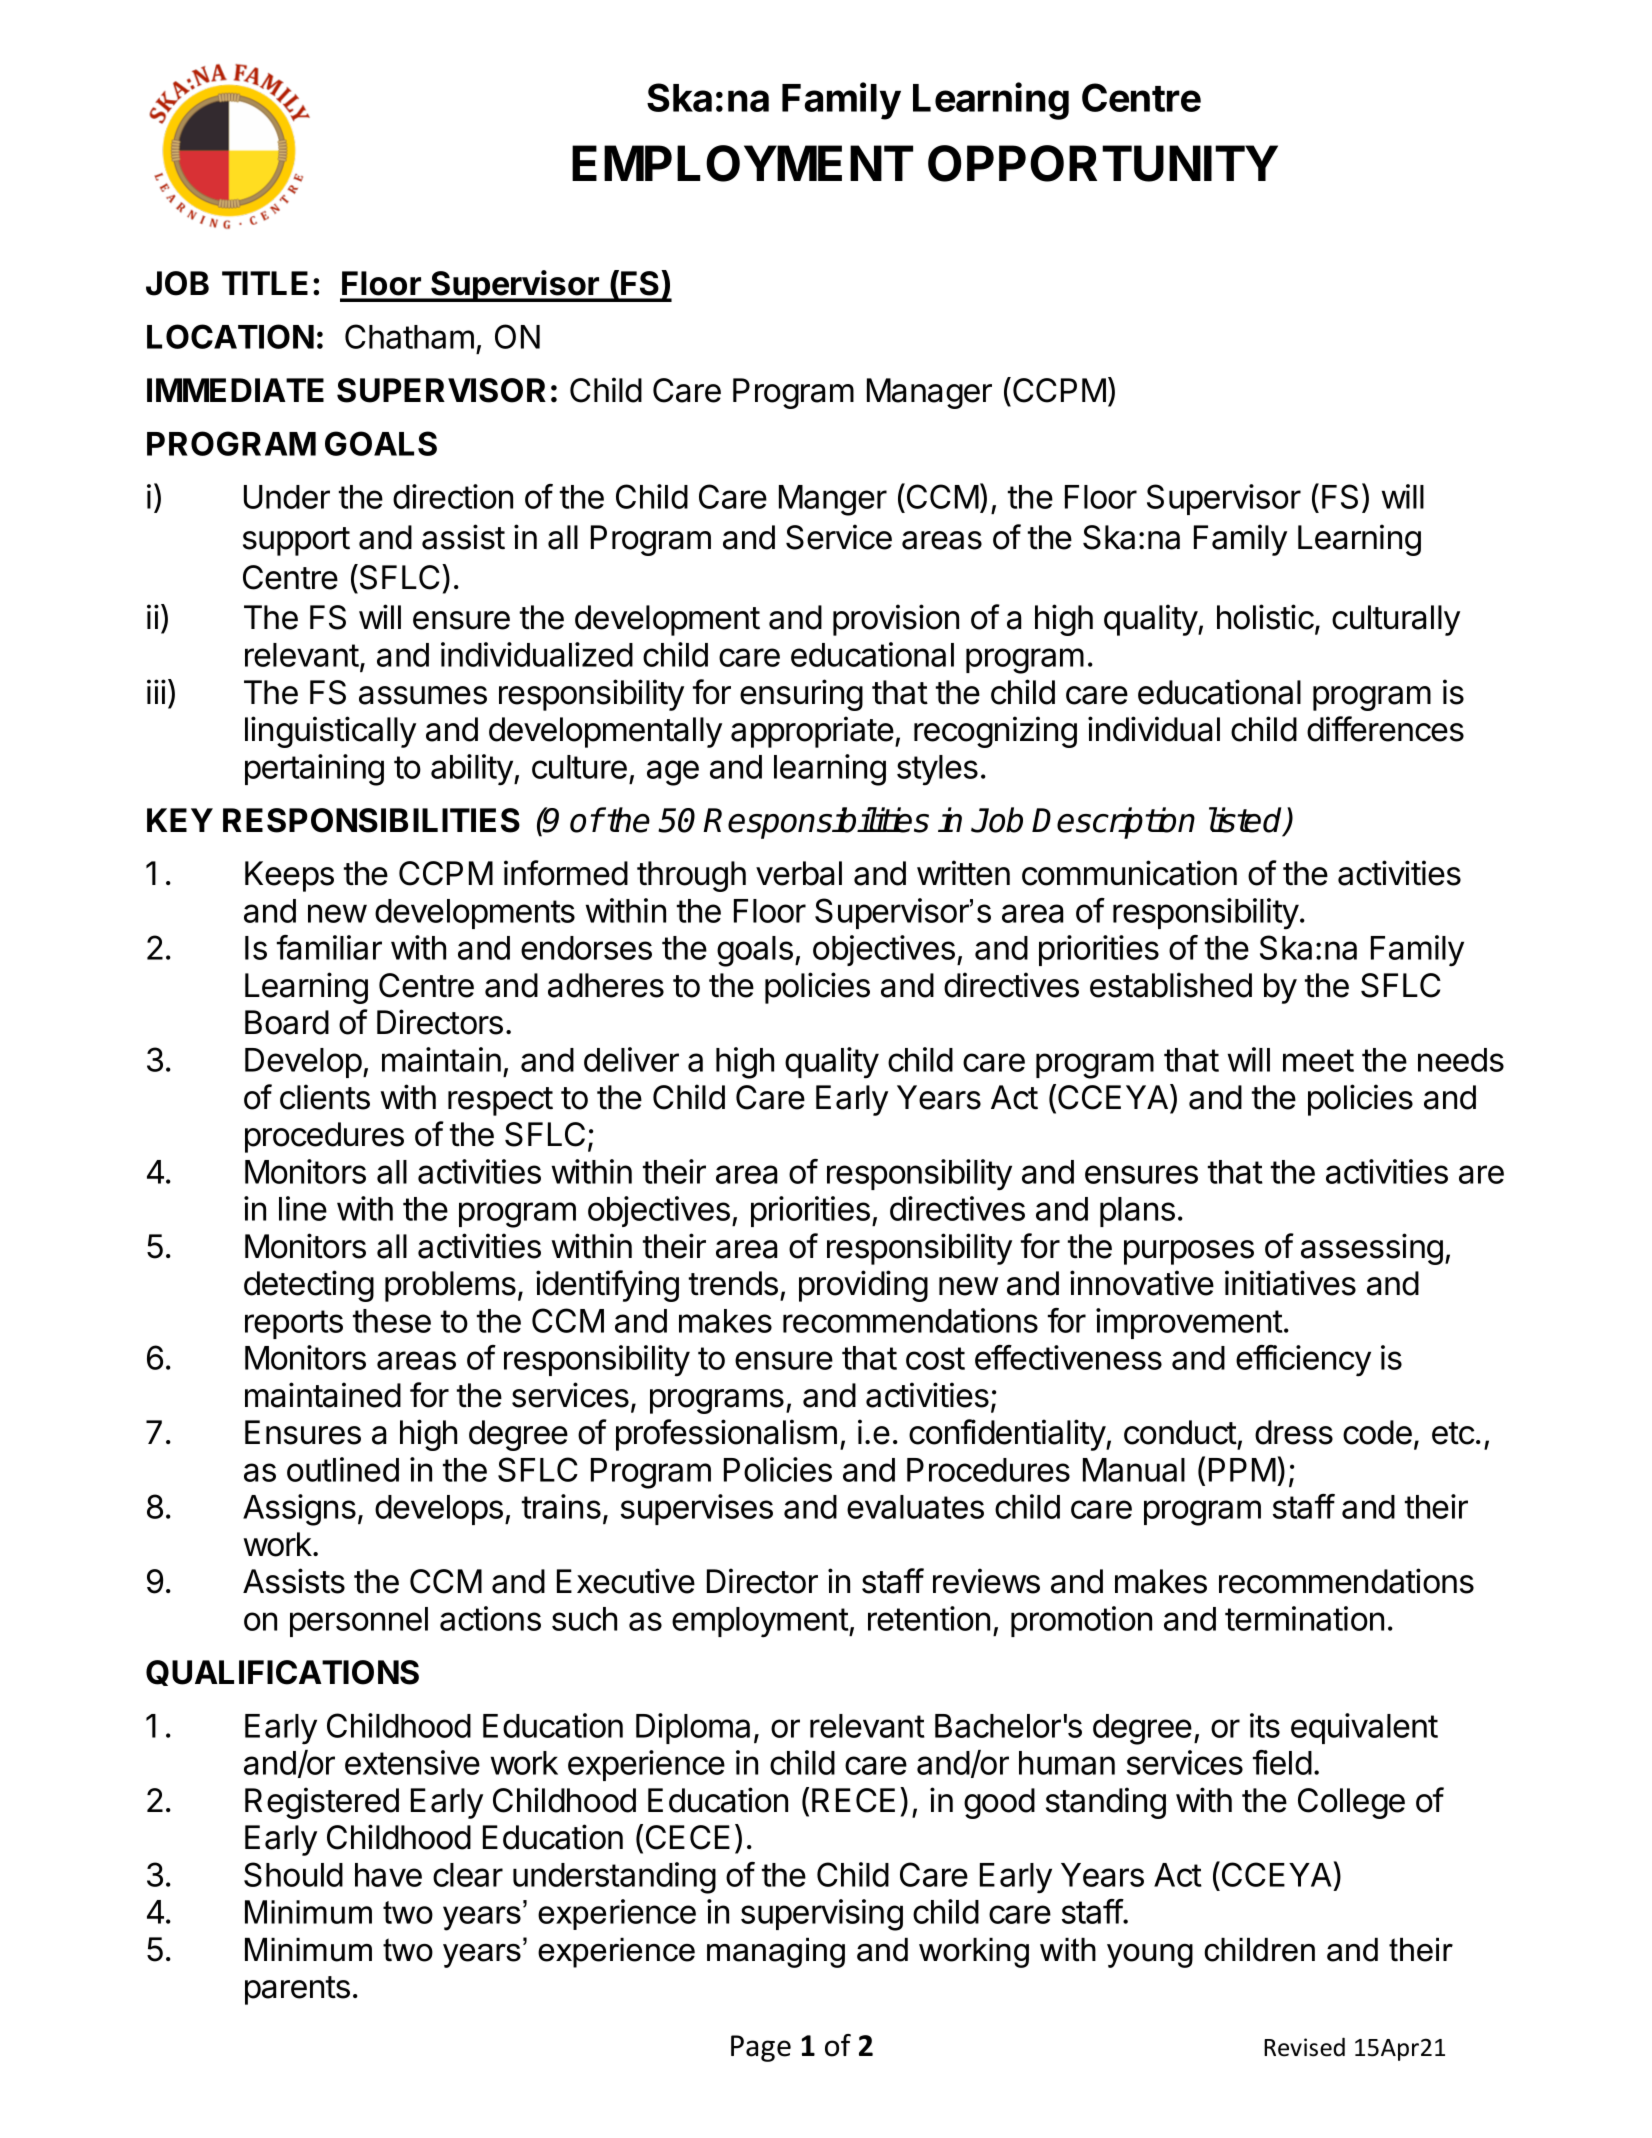  I want to click on Assigns, so click(299, 1510).
